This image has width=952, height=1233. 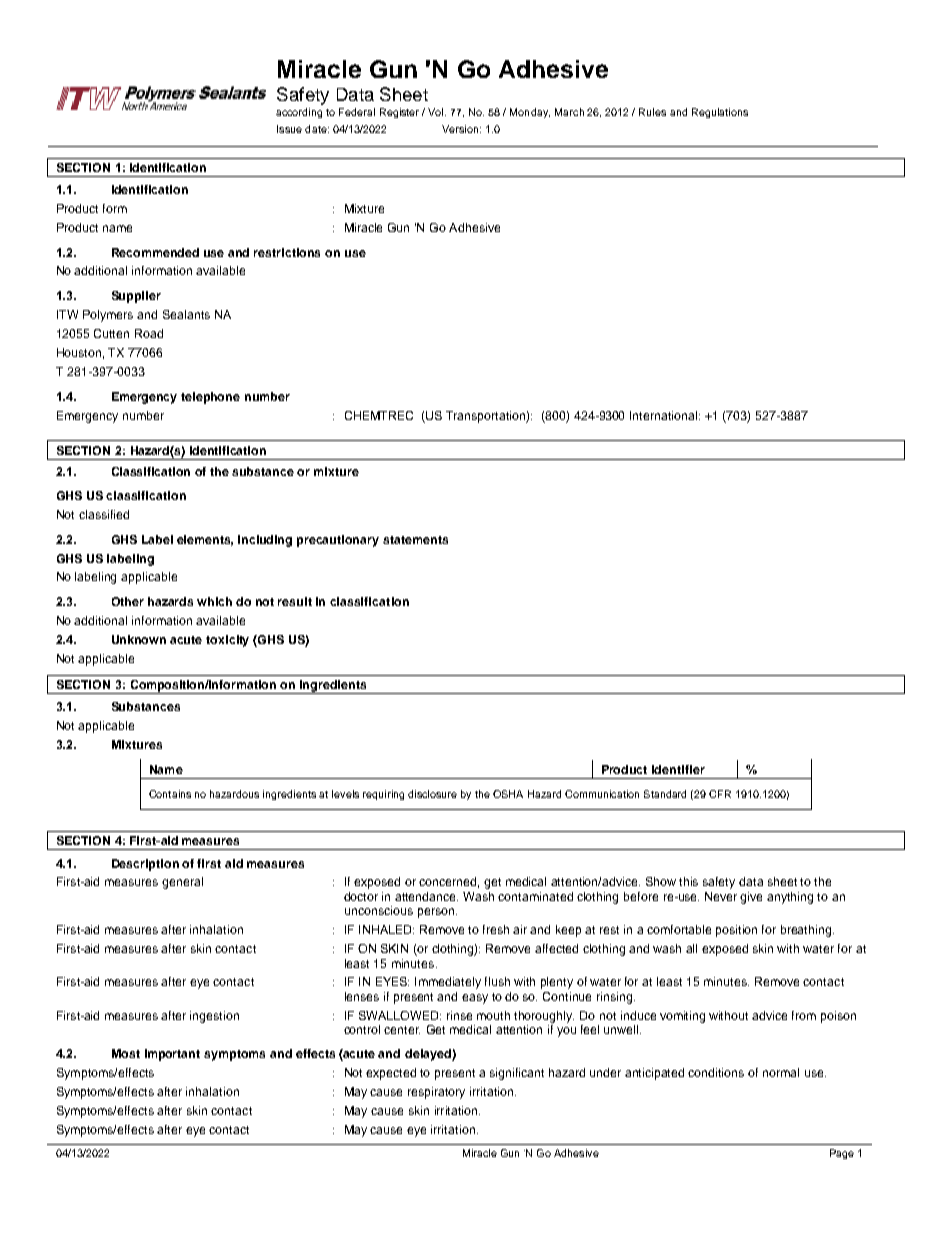 I want to click on important, so click(x=172, y=1055).
